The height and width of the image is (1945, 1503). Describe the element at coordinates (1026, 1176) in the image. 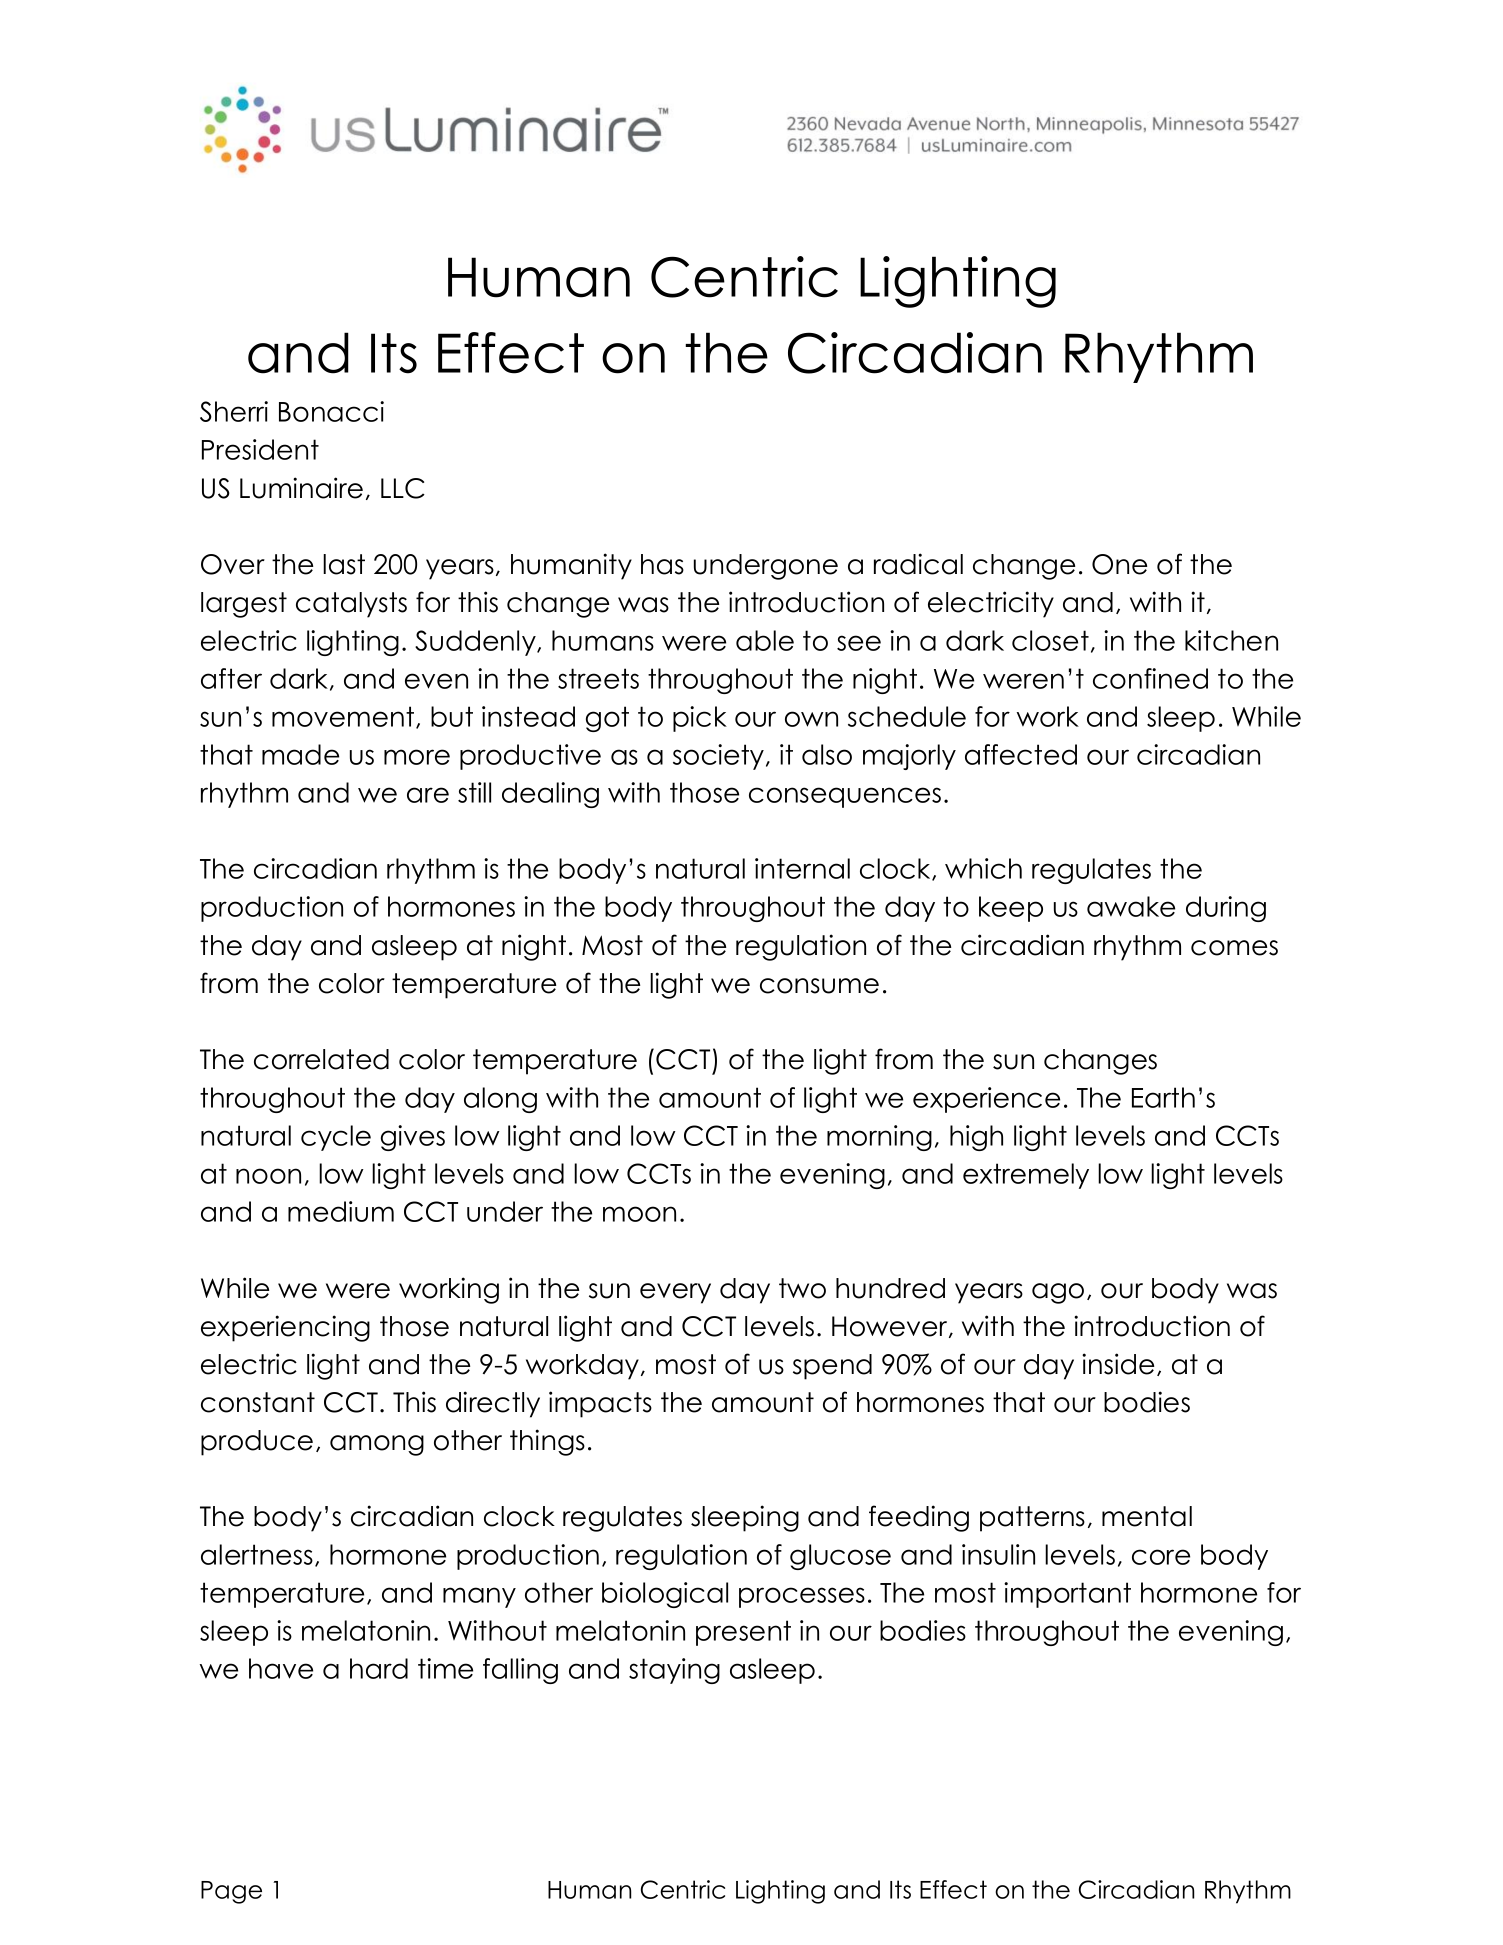

I see `extremely` at that location.
